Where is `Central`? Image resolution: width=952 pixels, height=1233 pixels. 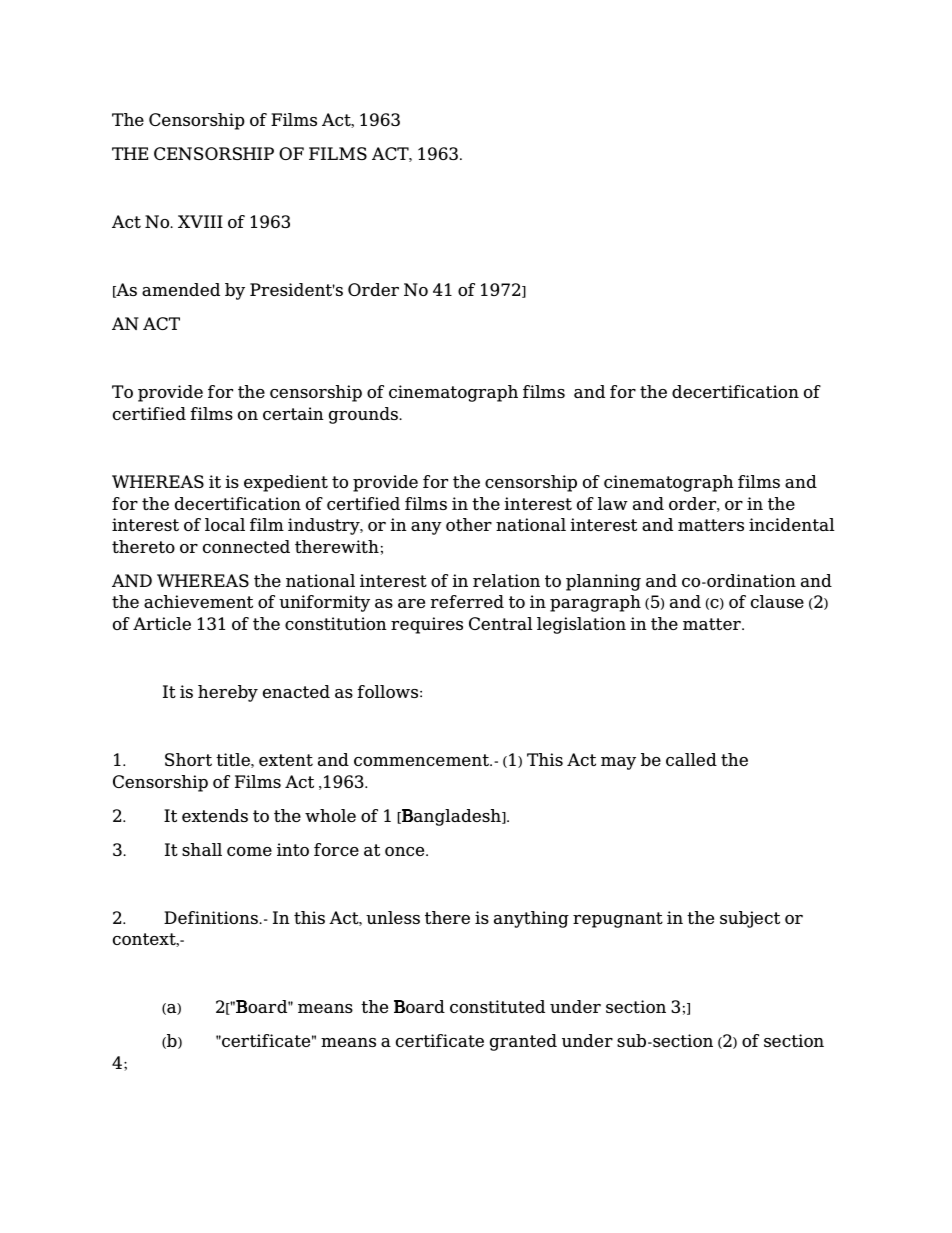 Central is located at coordinates (501, 623).
